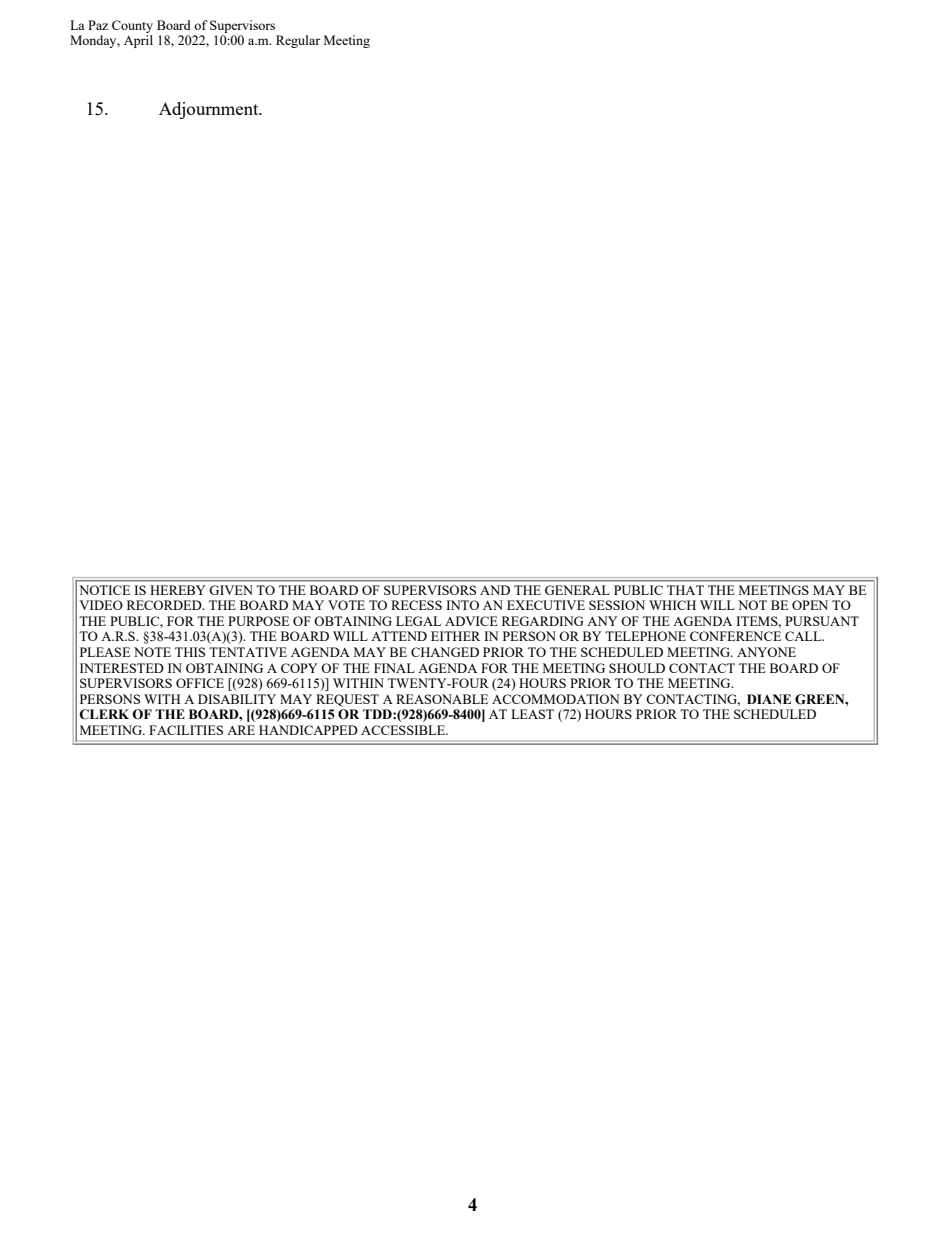  What do you see at coordinates (210, 110) in the screenshot?
I see `Adjournment` at bounding box center [210, 110].
